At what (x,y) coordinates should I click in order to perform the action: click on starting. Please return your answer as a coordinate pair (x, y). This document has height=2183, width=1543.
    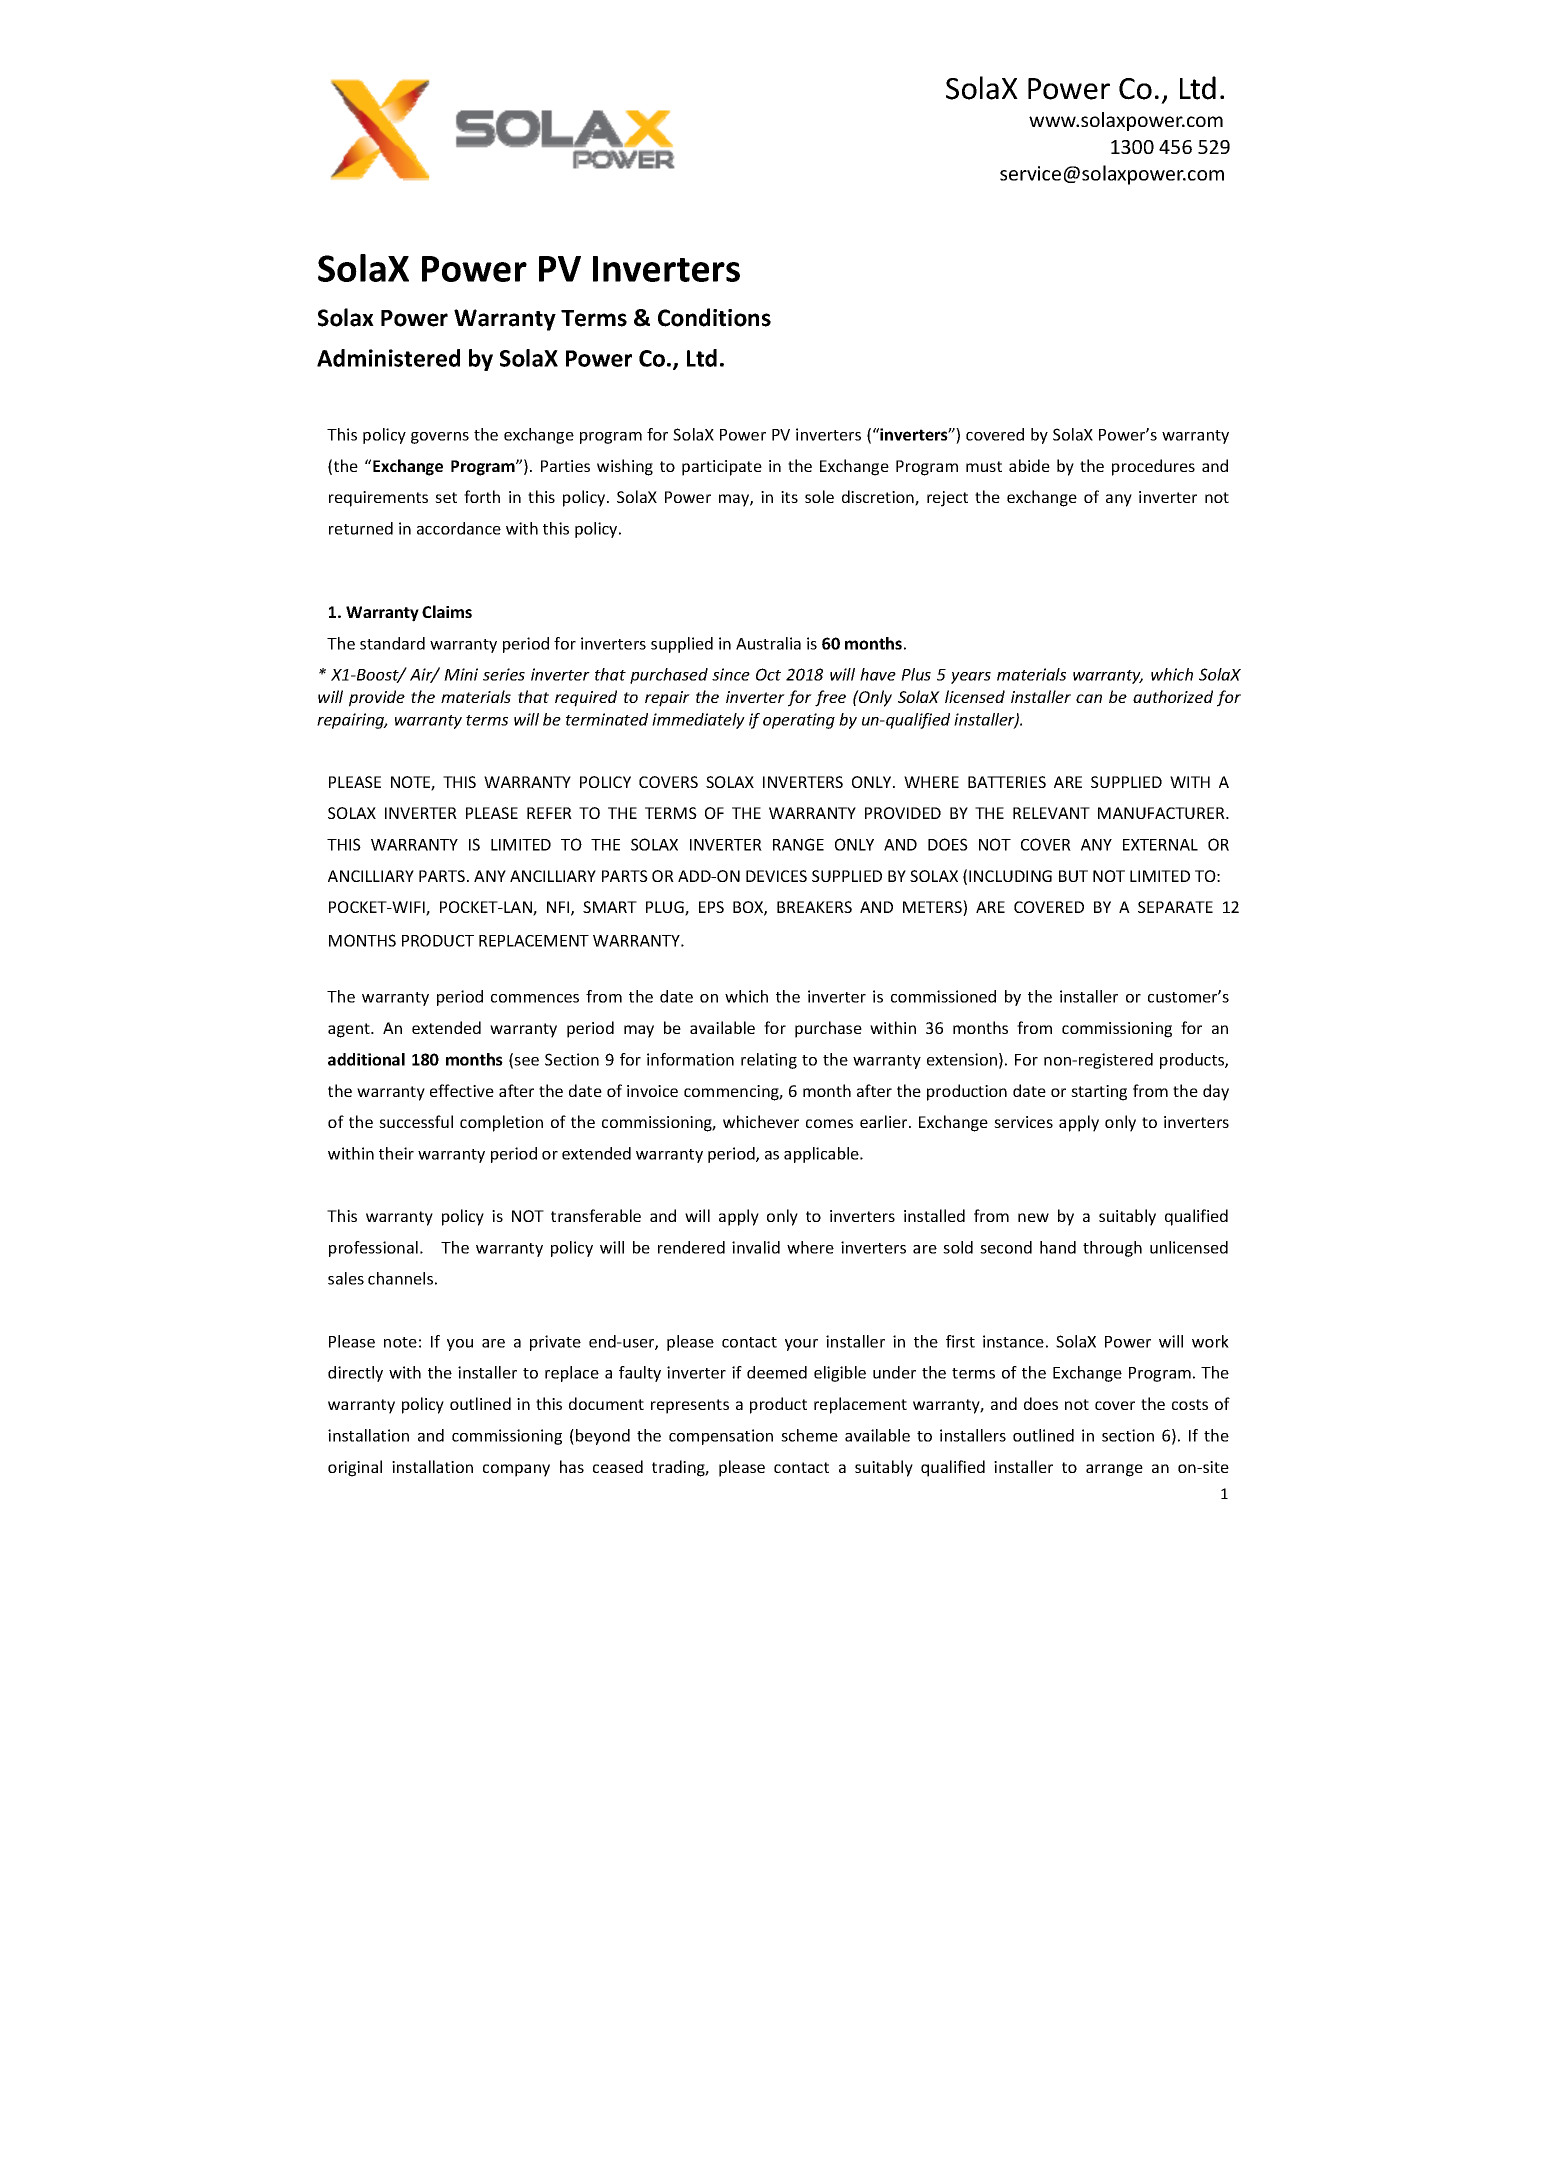
    Looking at the image, I should click on (1099, 1093).
